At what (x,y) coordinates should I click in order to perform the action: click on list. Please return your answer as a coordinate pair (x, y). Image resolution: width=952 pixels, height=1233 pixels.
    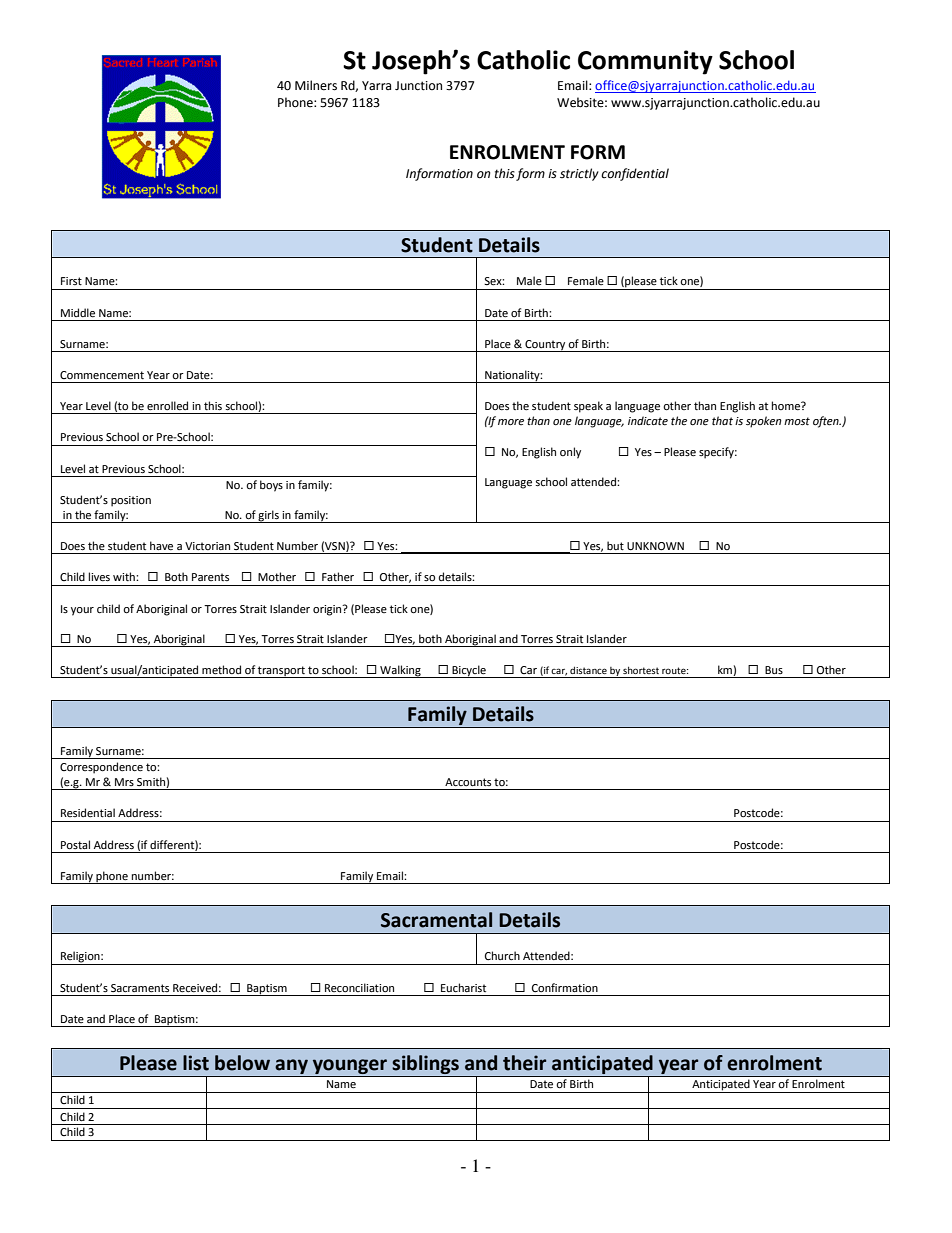
    Looking at the image, I should click on (196, 1063).
